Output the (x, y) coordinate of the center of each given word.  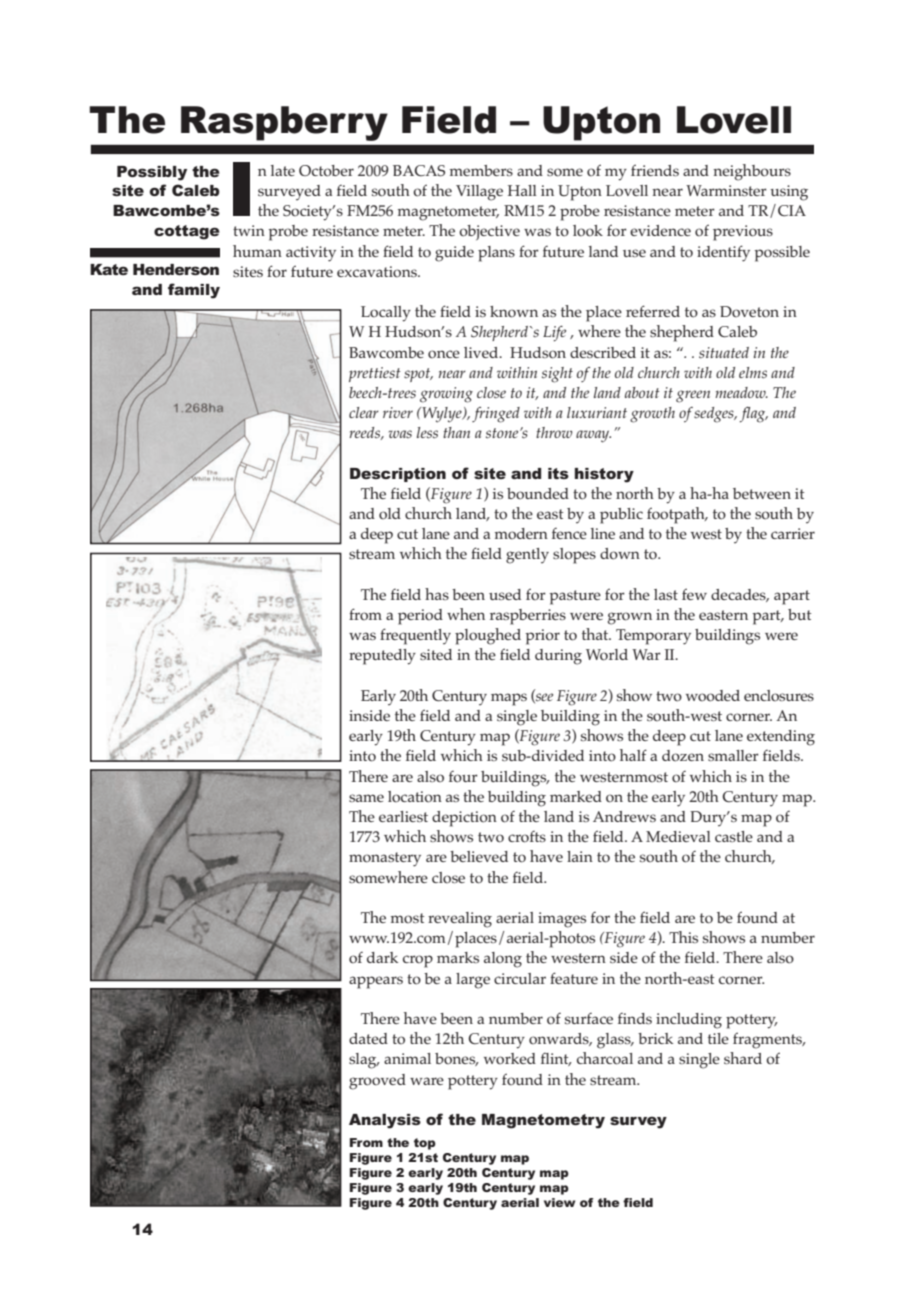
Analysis (385, 1121)
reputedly (382, 657)
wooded (713, 696)
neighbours (752, 172)
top (425, 1144)
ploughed (488, 636)
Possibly (152, 173)
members (481, 170)
